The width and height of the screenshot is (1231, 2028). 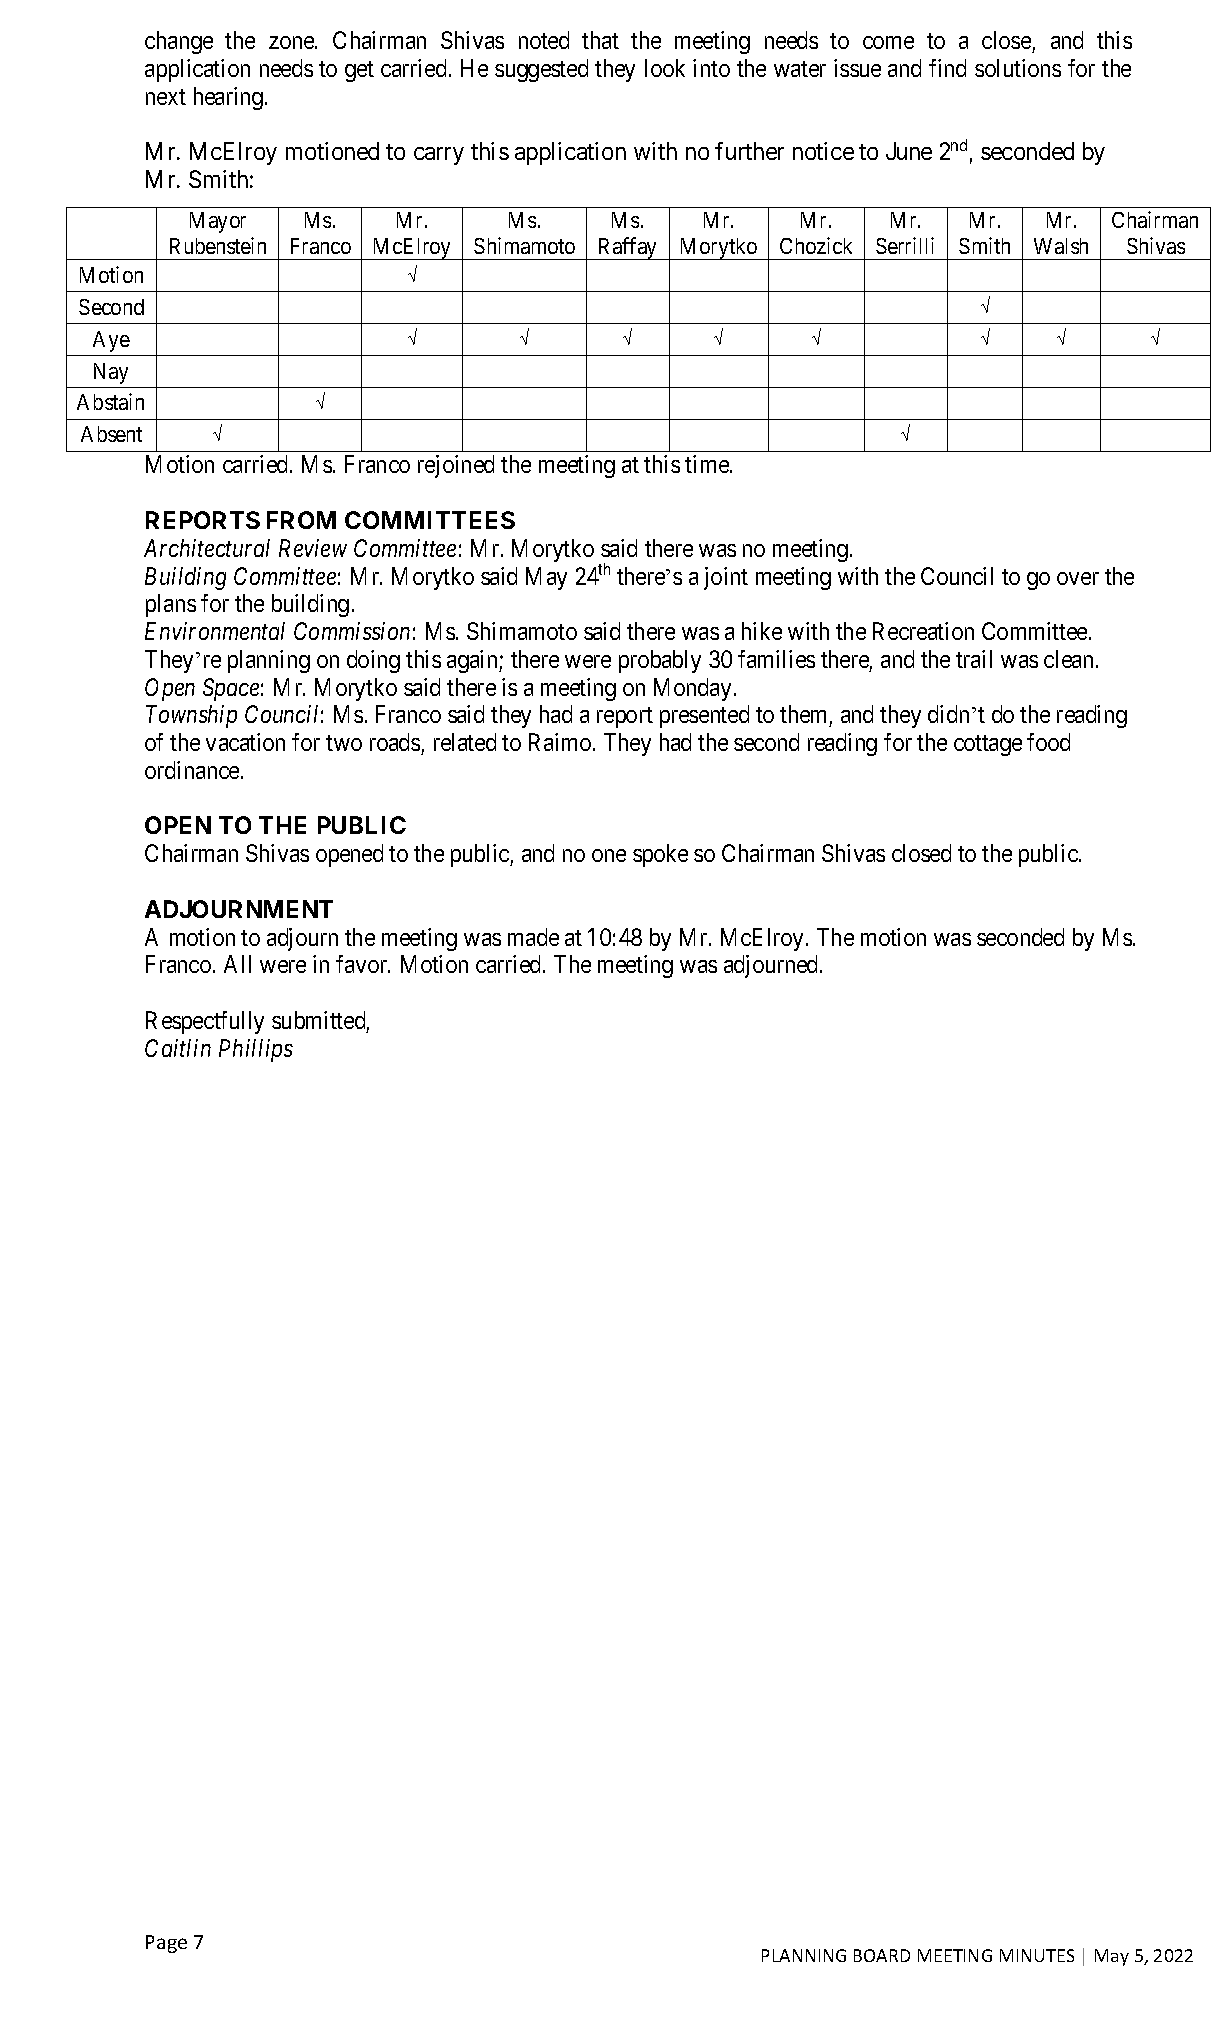 I want to click on MINUTES, so click(x=1037, y=1955).
